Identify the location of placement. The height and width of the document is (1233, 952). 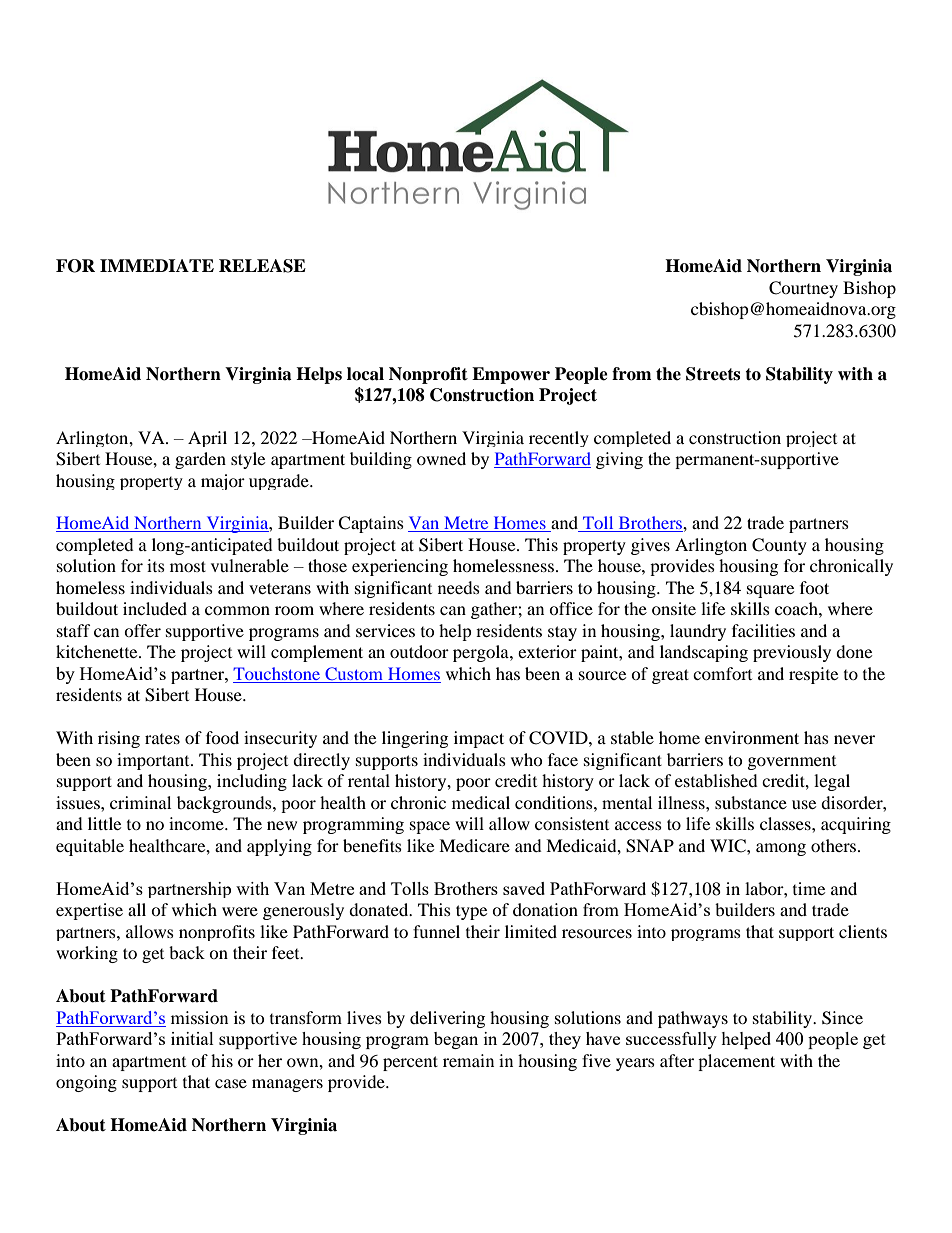
(736, 1062).
